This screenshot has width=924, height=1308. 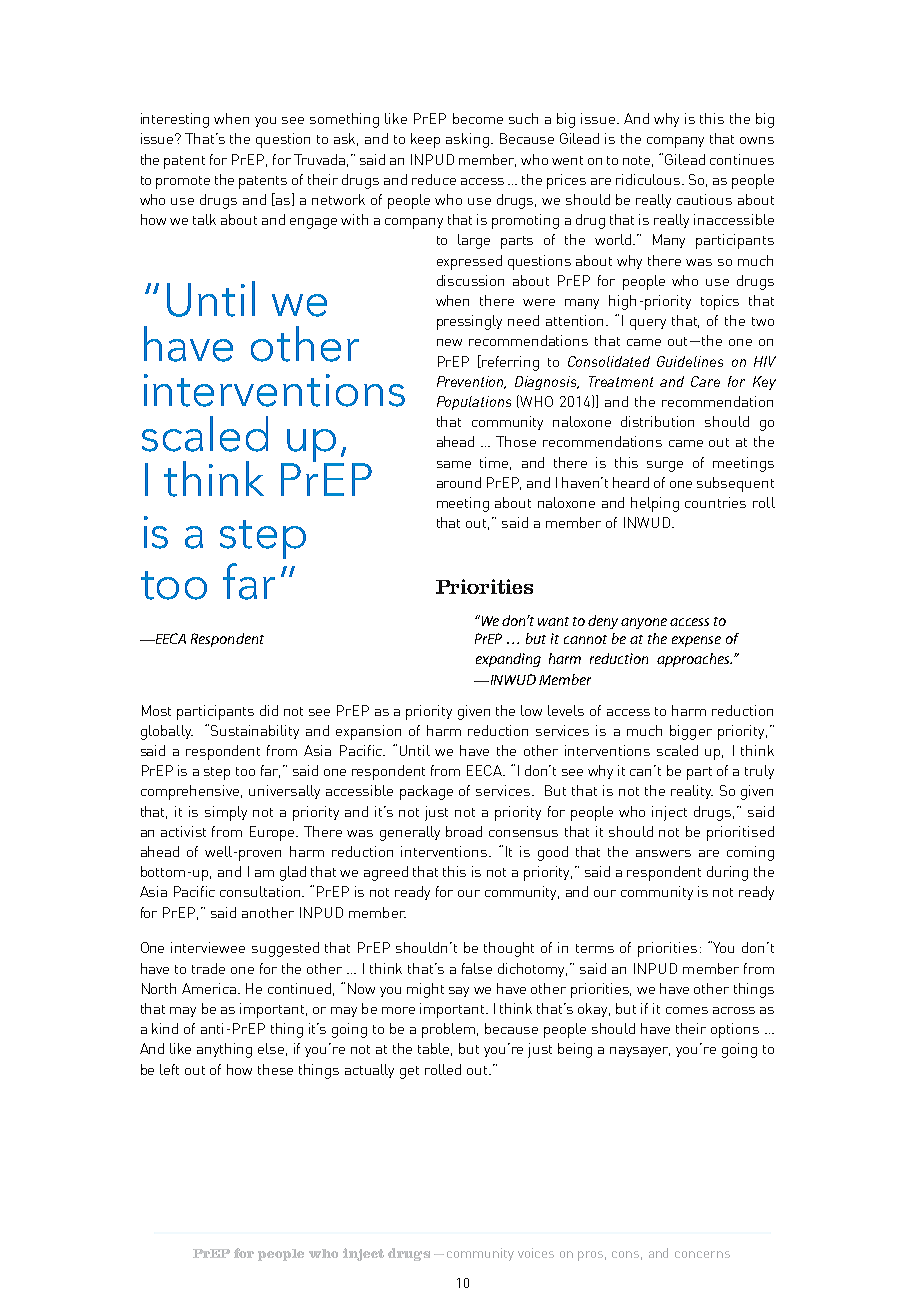 What do you see at coordinates (742, 159) in the screenshot?
I see `continues` at bounding box center [742, 159].
